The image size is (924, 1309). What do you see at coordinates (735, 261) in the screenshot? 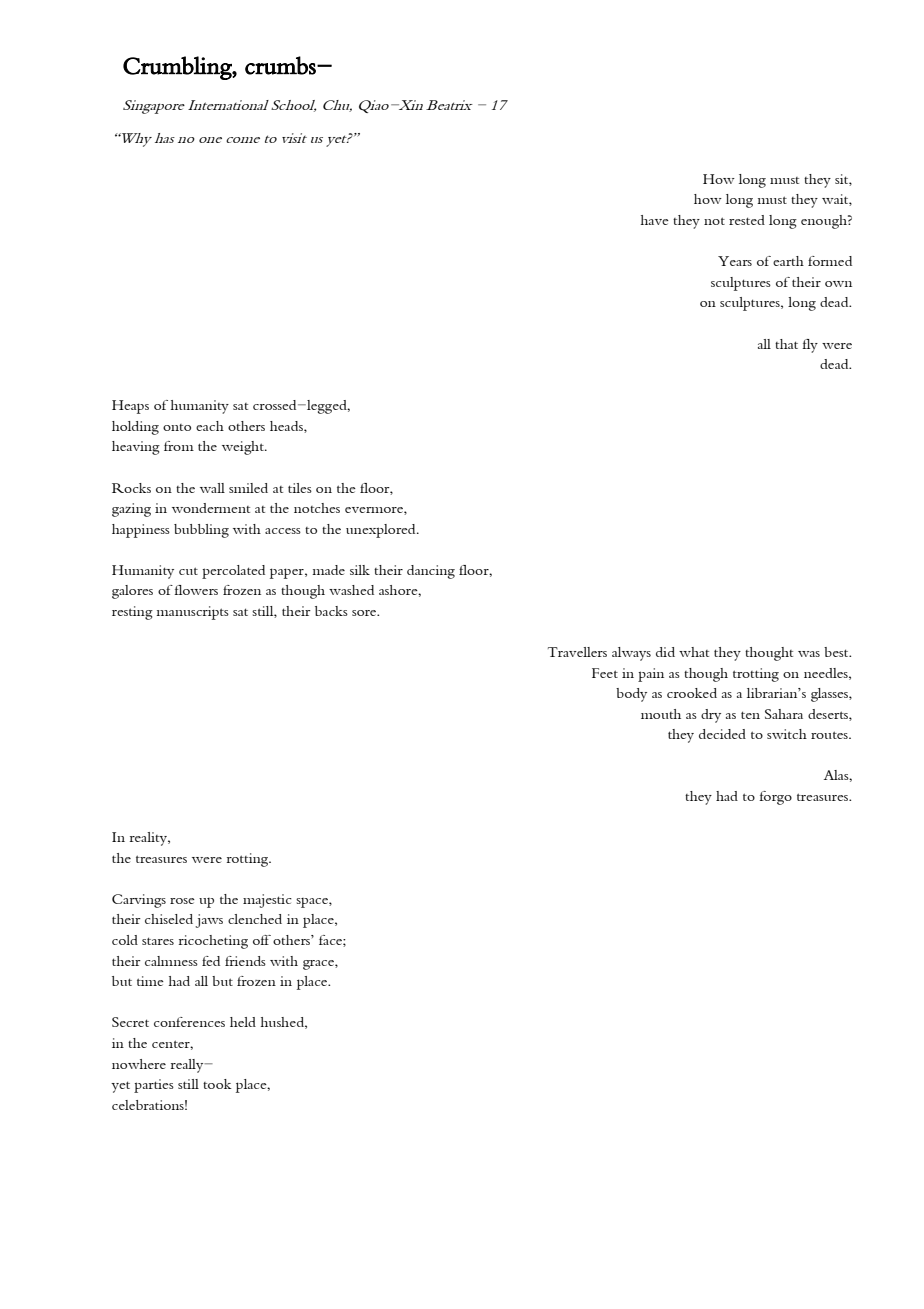
I see `Years` at bounding box center [735, 261].
